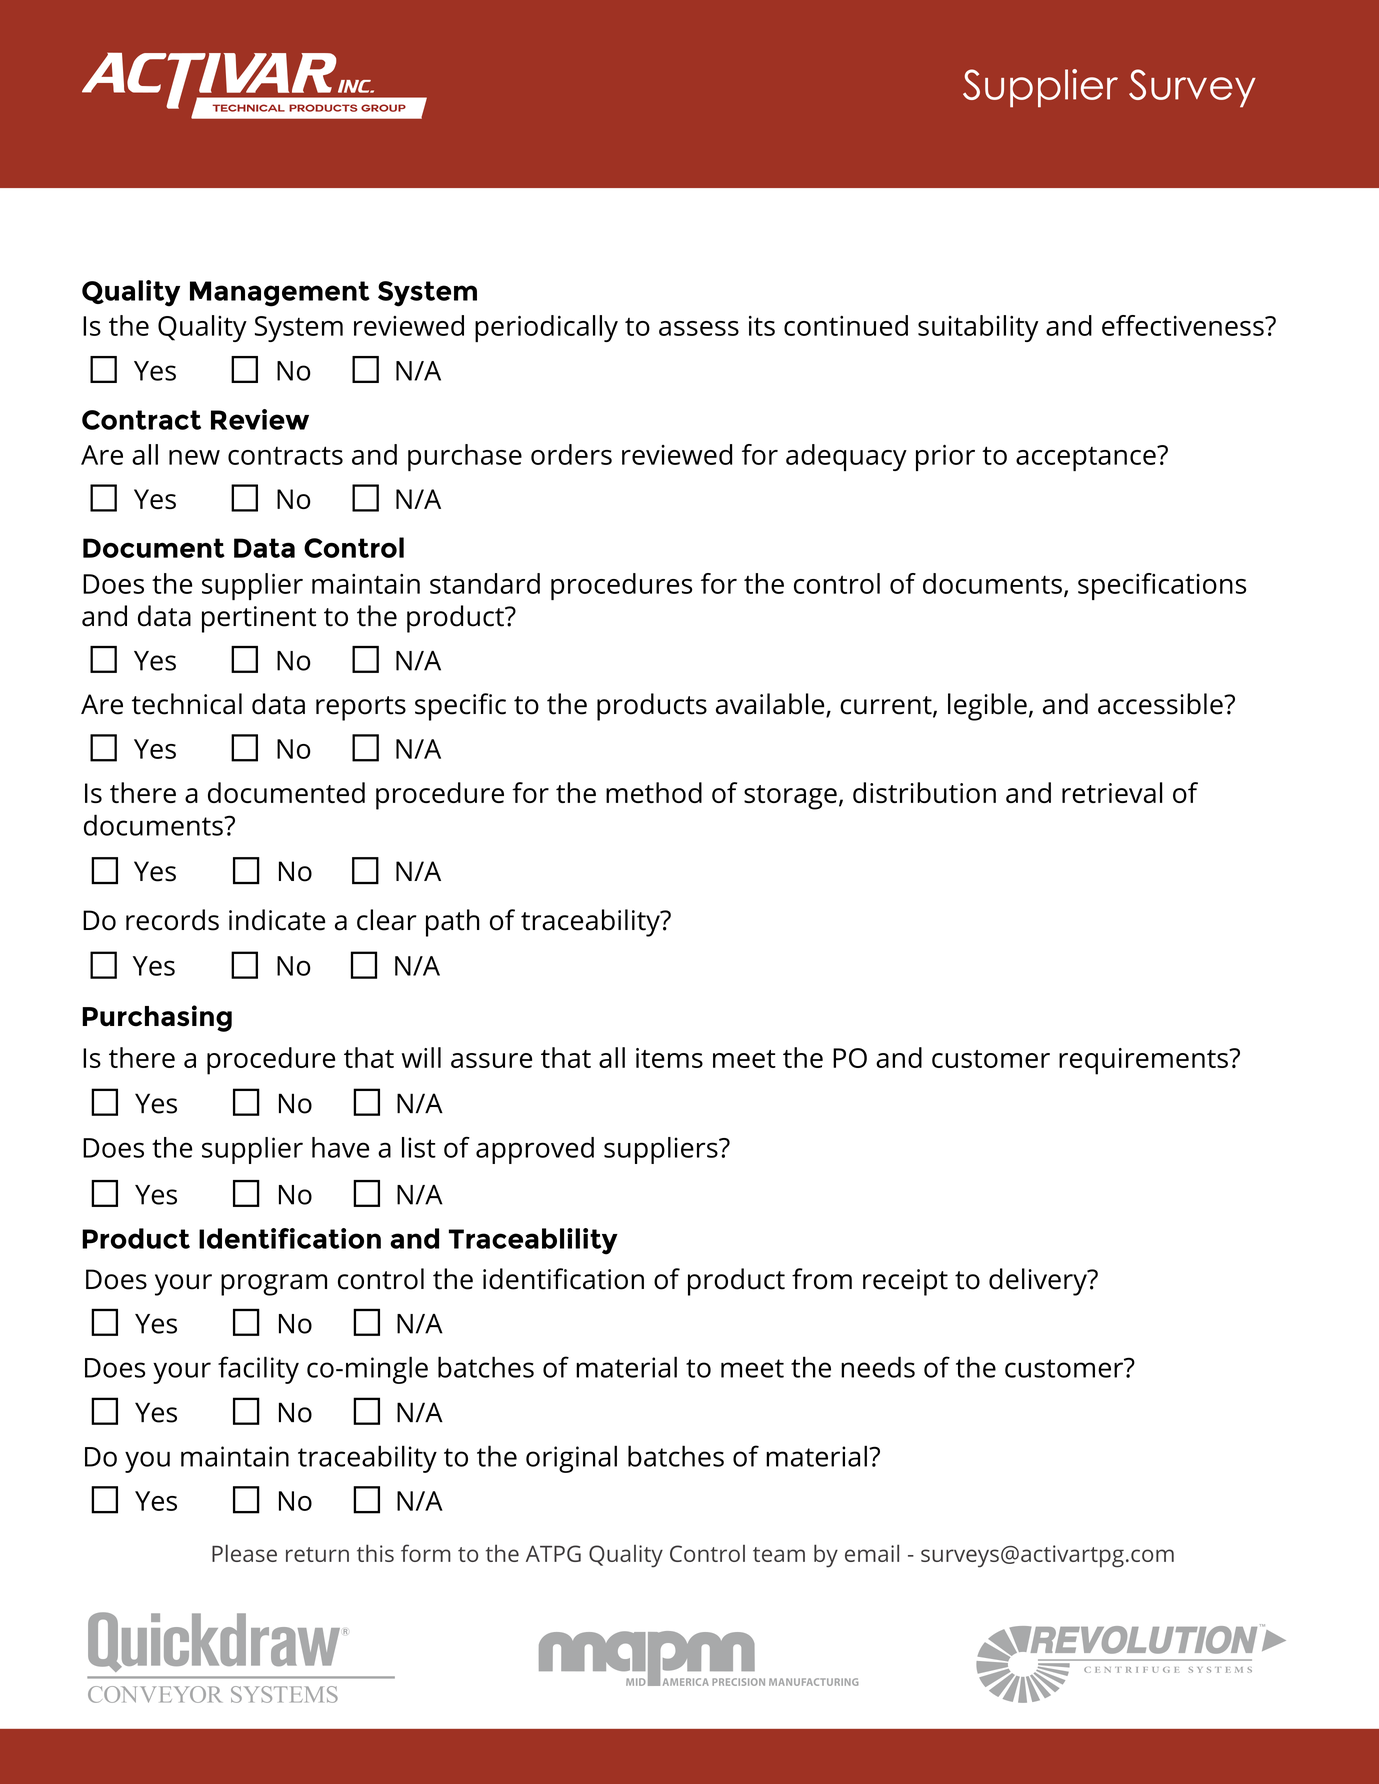  Describe the element at coordinates (1039, 1282) in the document. I see `delivery` at that location.
